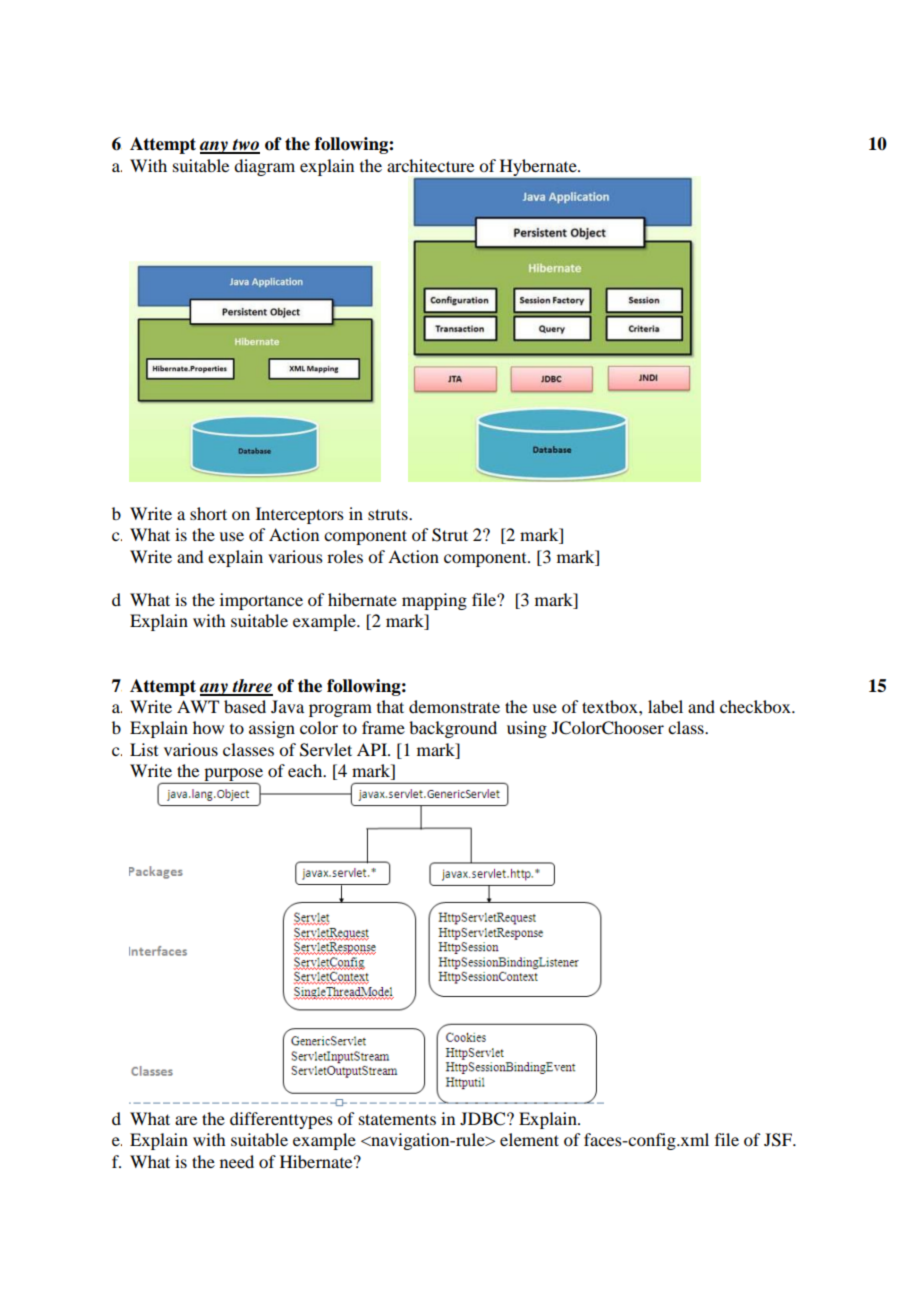  I want to click on statements, so click(397, 1119).
